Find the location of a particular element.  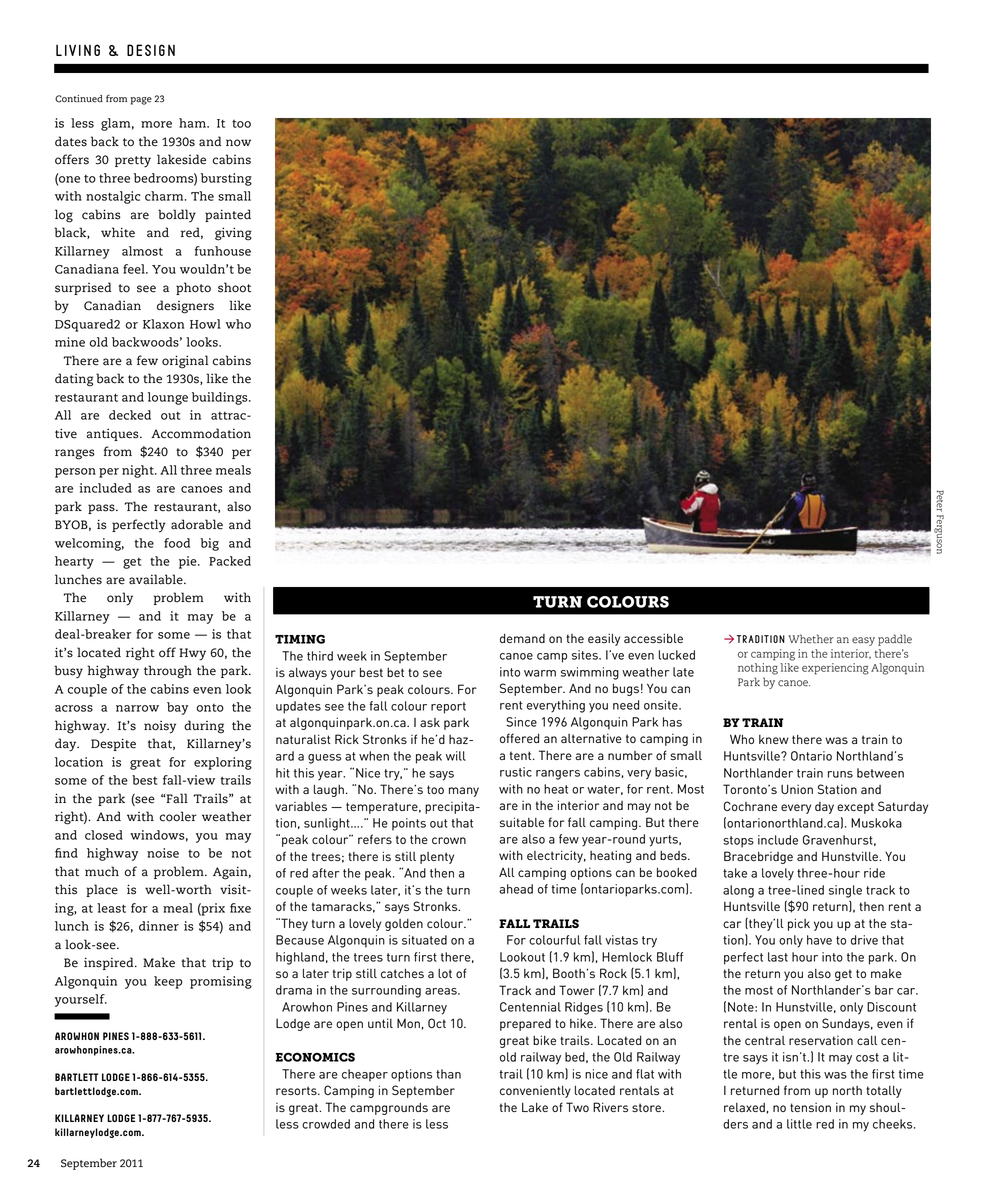

now is located at coordinates (238, 143).
